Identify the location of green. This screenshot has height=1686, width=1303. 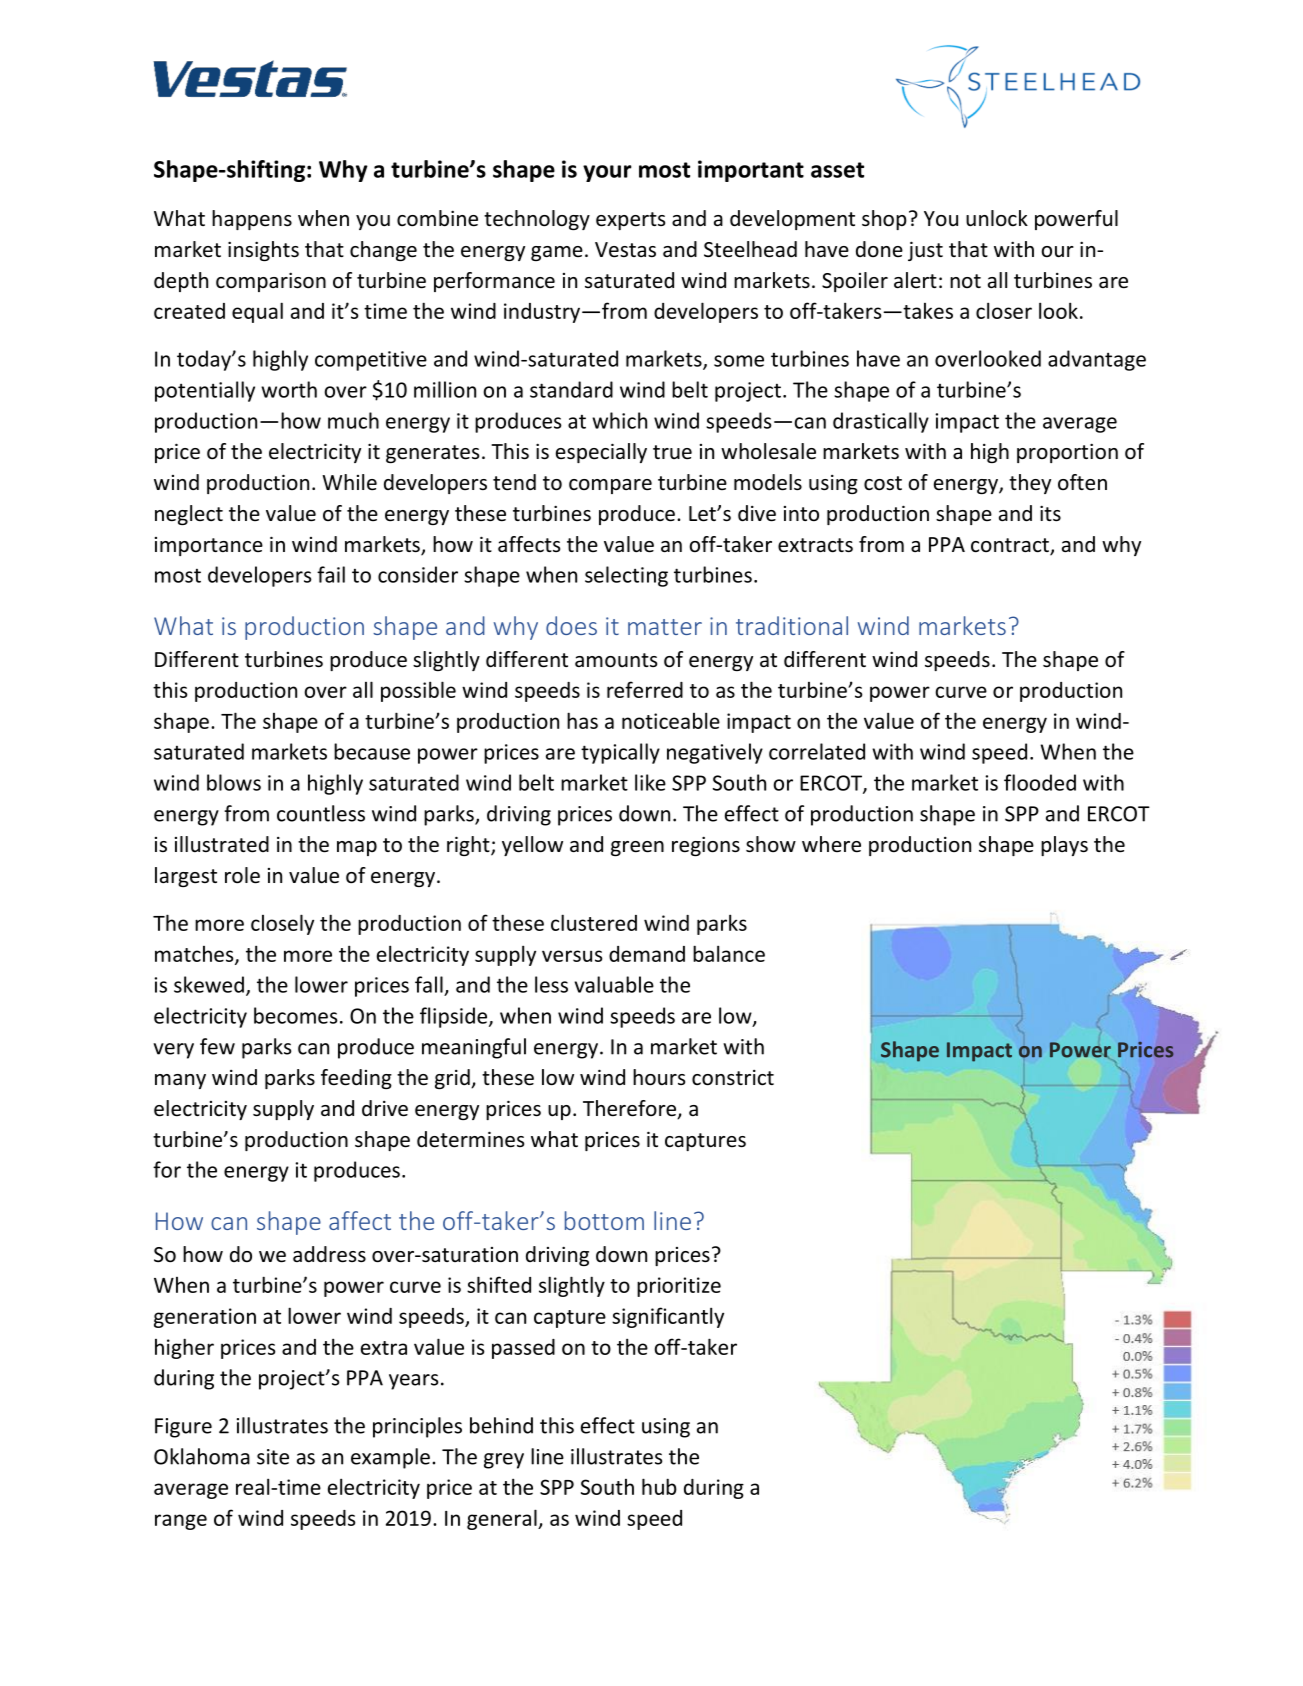
(637, 848).
